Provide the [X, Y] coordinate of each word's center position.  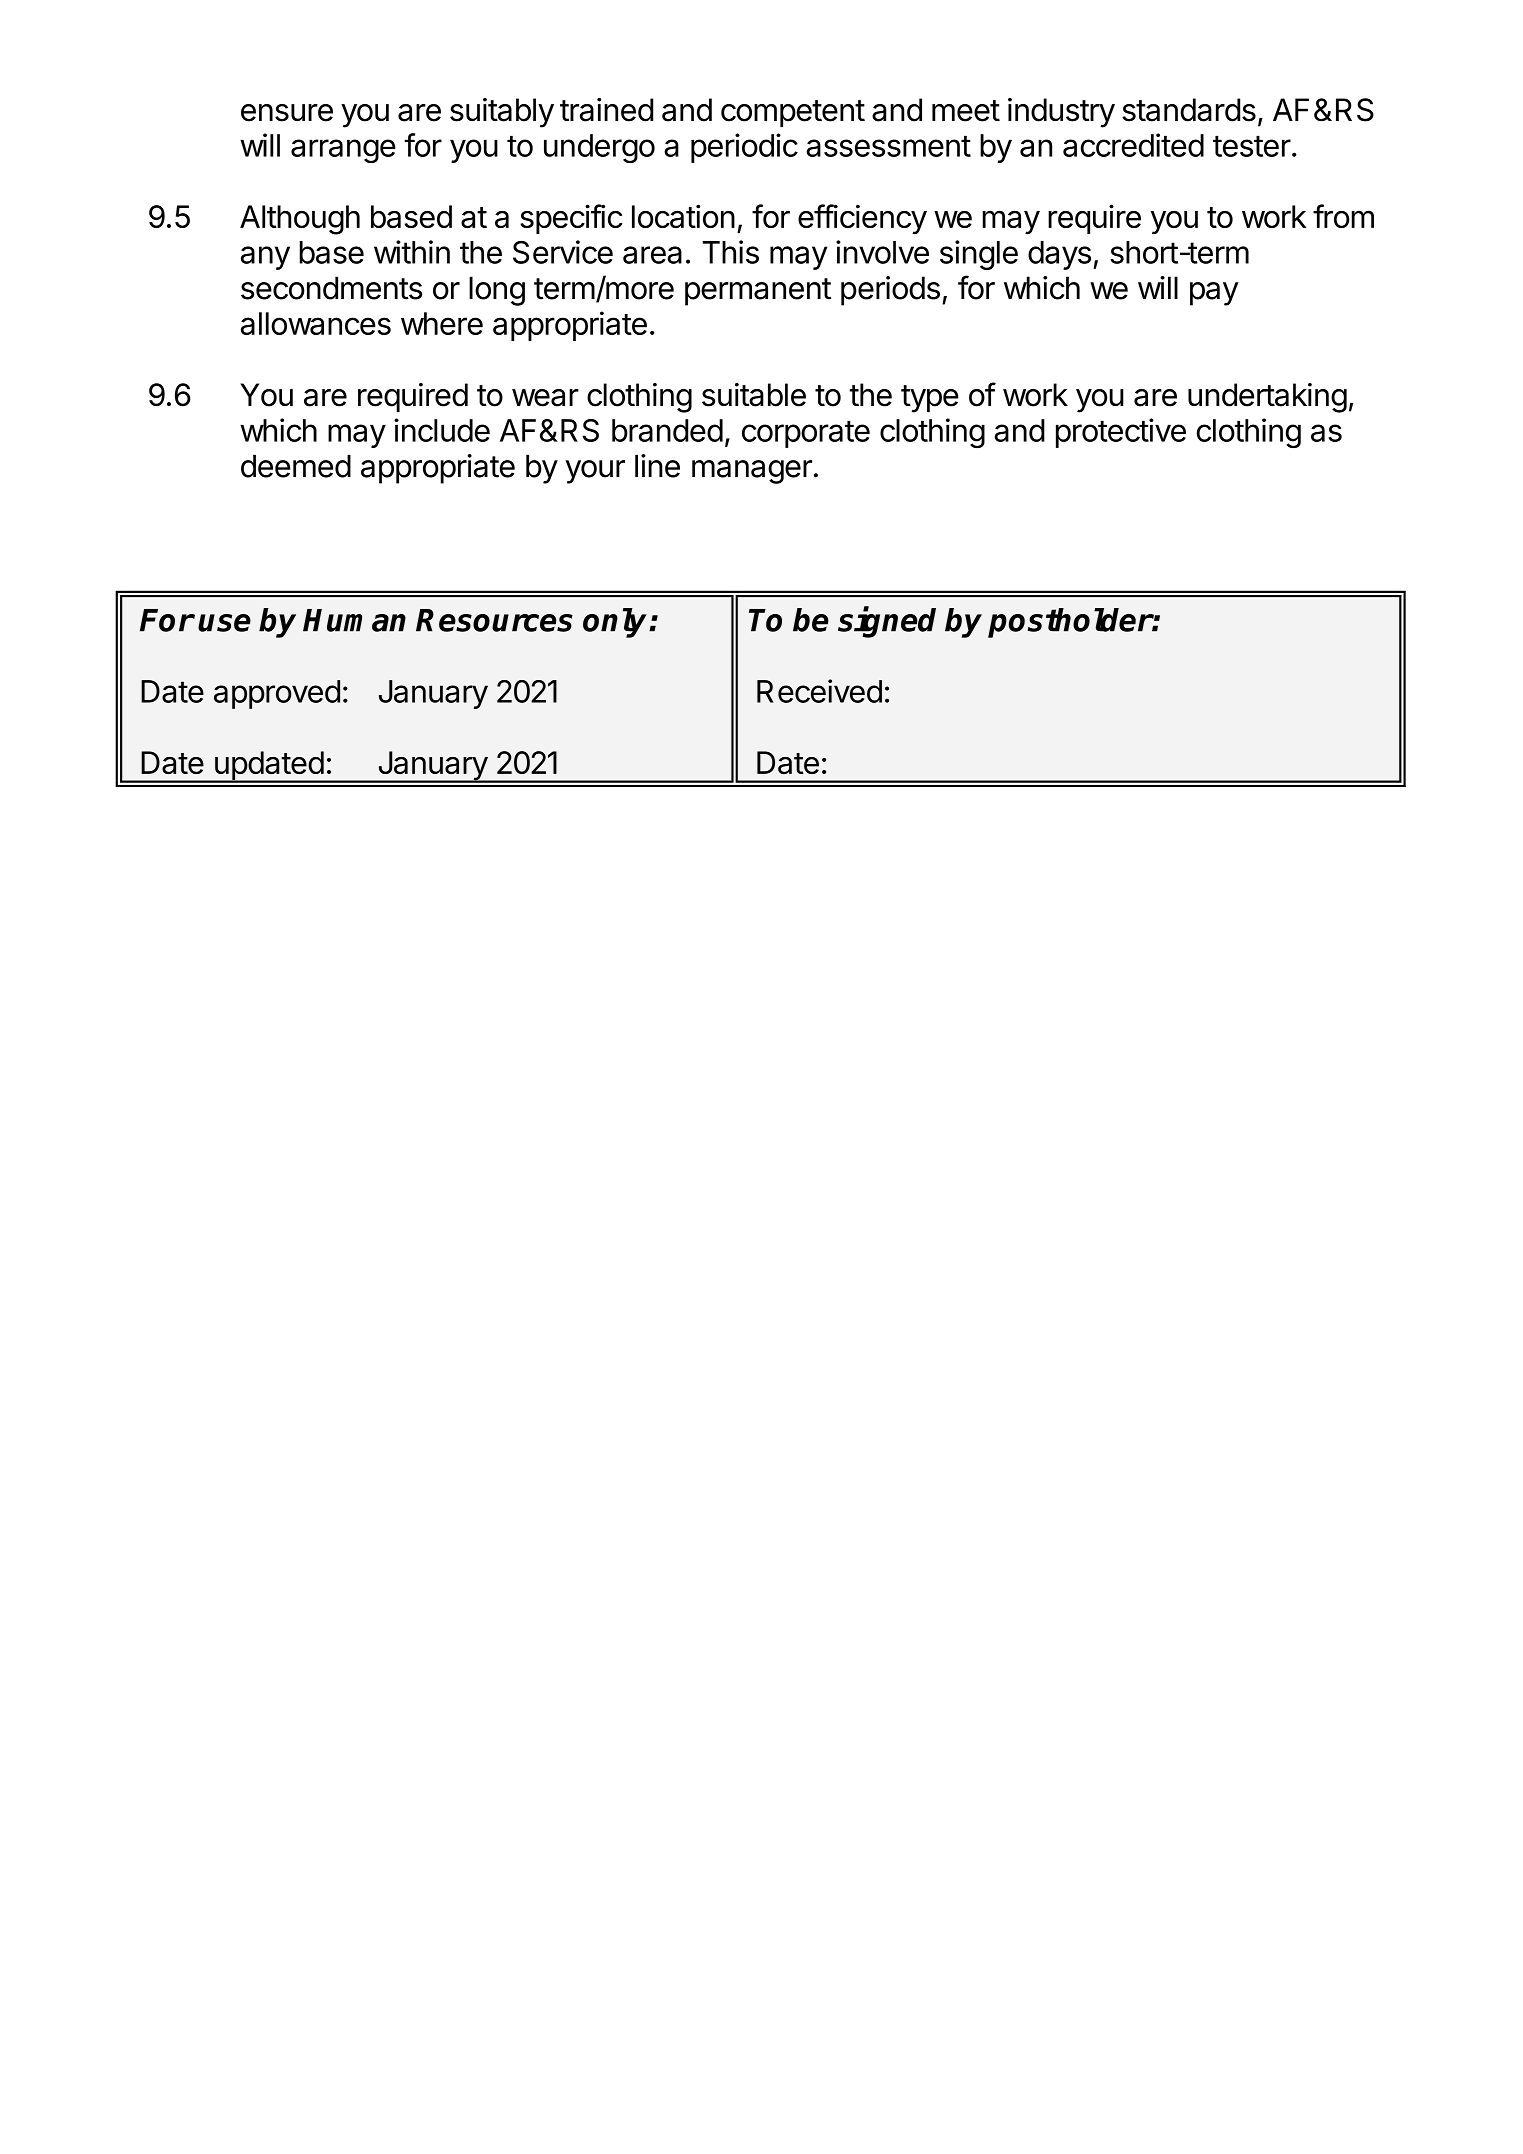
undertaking [1267, 398]
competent [793, 114]
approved [277, 694]
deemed [296, 466]
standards [1189, 110]
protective [1121, 433]
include [442, 430]
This [730, 252]
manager [752, 472]
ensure [287, 113]
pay [1214, 294]
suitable [754, 395]
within [412, 252]
